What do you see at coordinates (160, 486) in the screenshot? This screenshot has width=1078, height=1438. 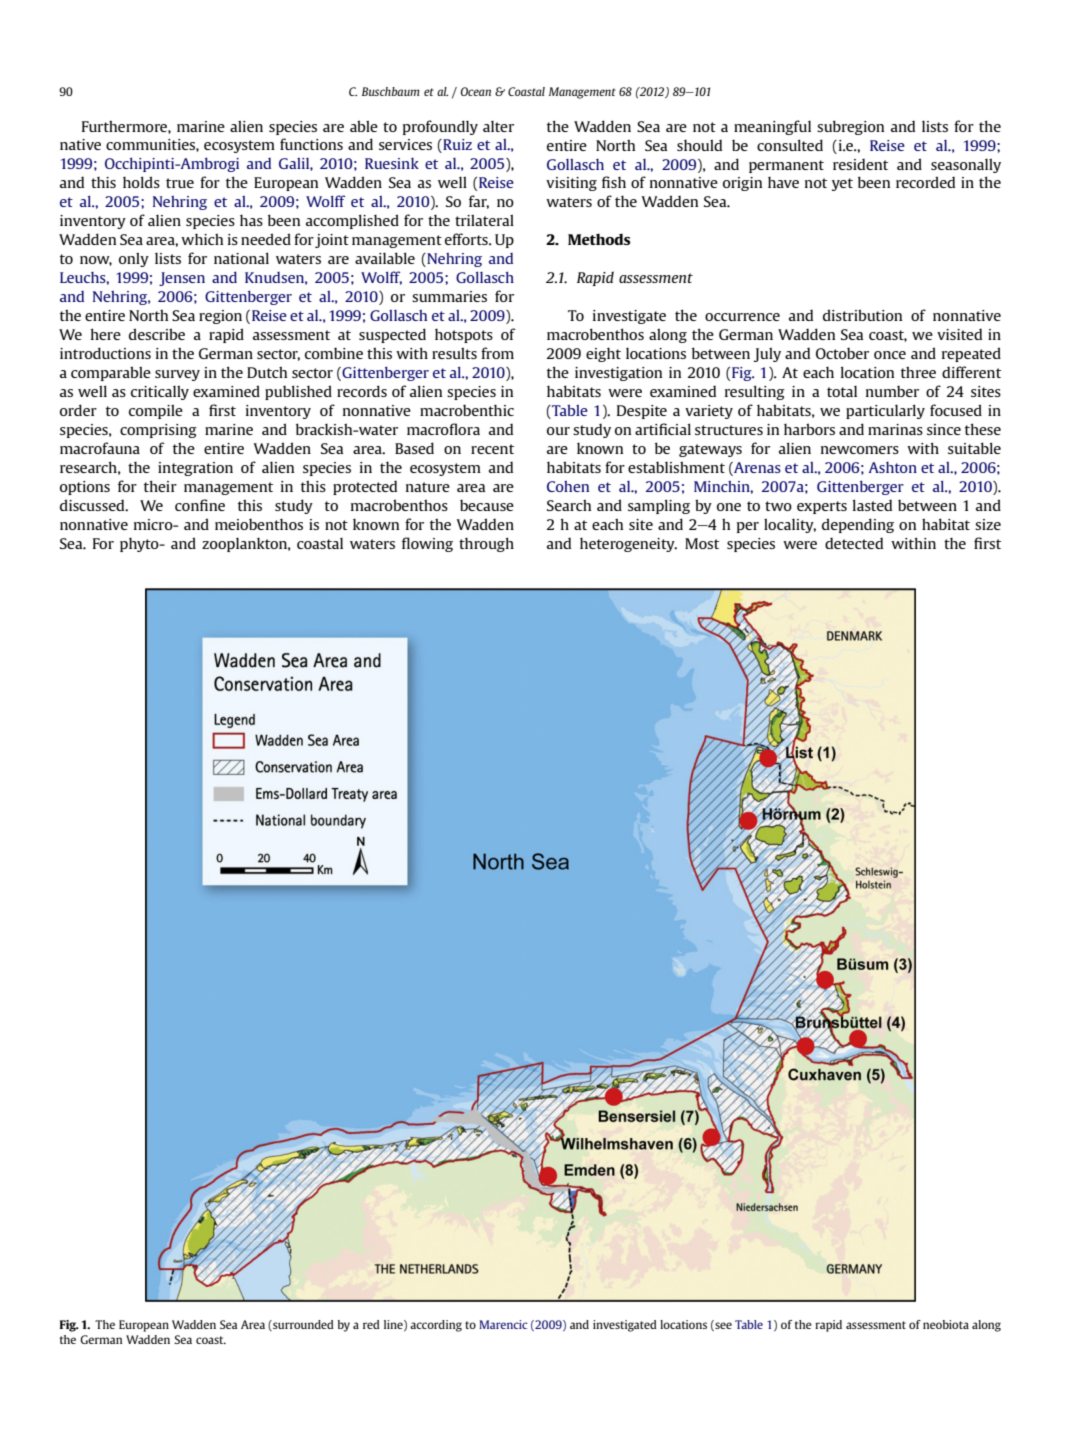 I see `their` at bounding box center [160, 486].
